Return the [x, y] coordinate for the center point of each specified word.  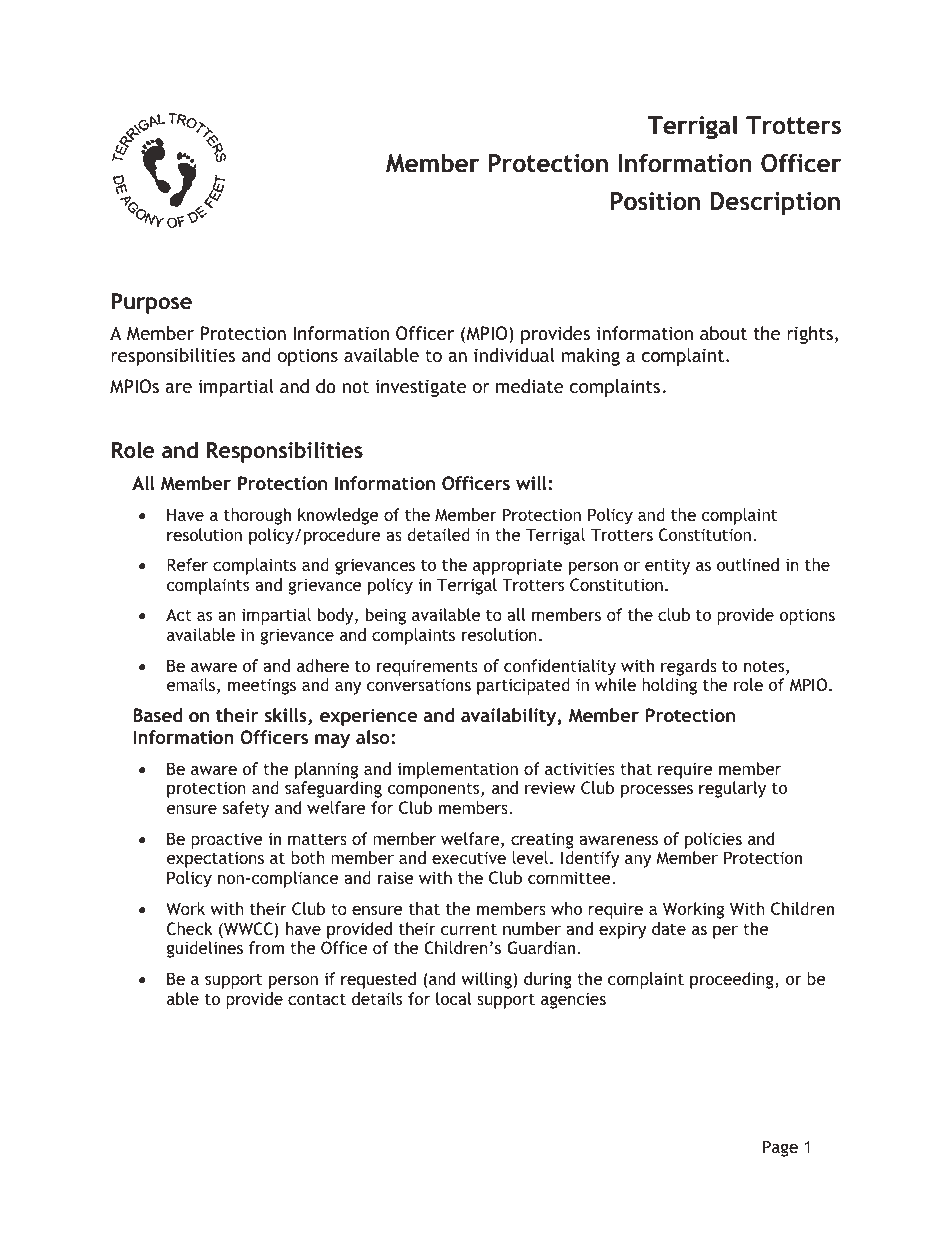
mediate [530, 386]
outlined [748, 564]
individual [514, 355]
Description [775, 203]
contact [317, 999]
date [669, 928]
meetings [262, 686]
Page [780, 1148]
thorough [257, 516]
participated [523, 686]
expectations [215, 859]
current [469, 929]
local [453, 998]
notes [765, 667]
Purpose [152, 303]
